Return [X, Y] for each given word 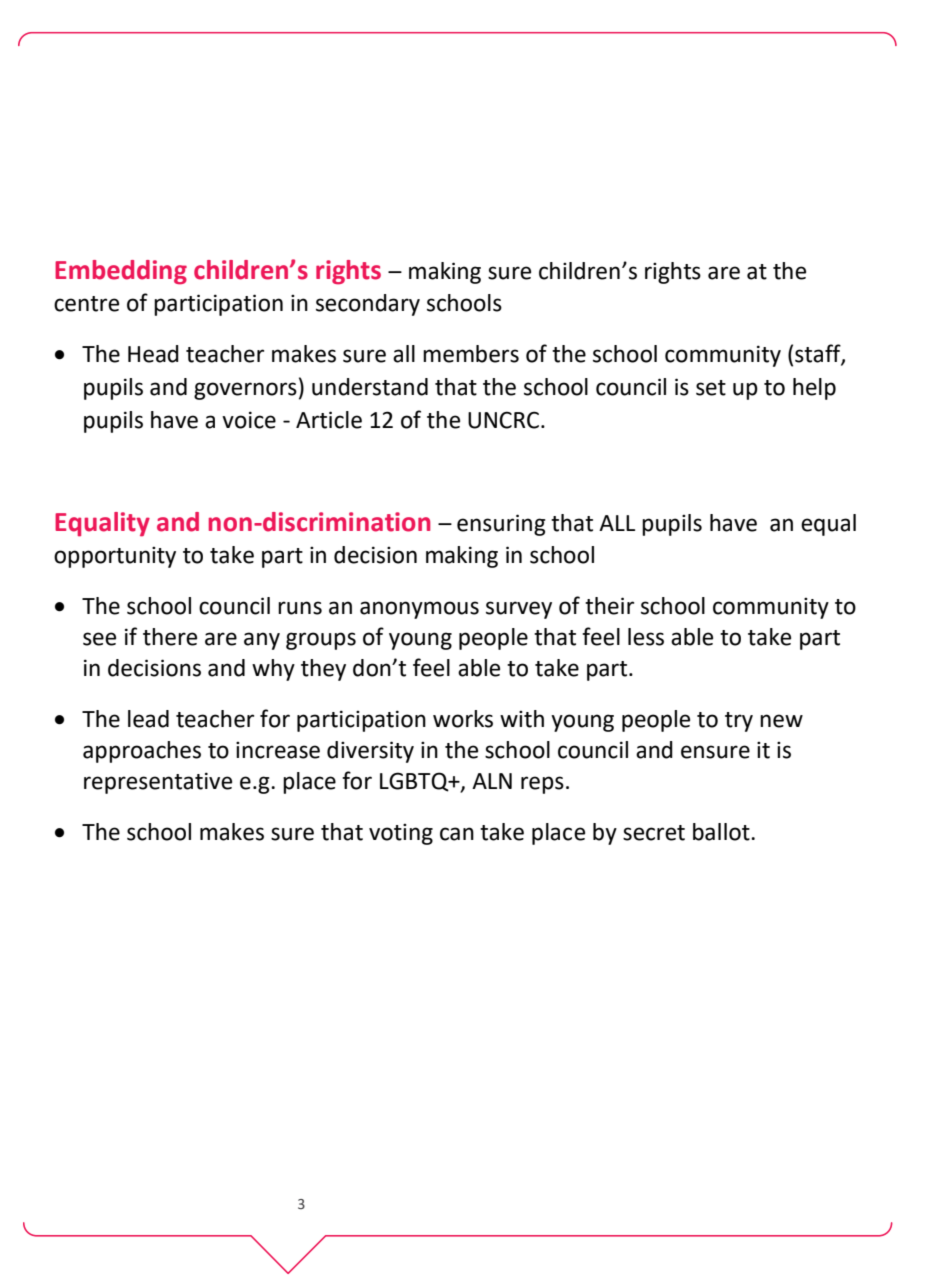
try [739, 722]
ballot [722, 832]
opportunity [115, 557]
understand [370, 387]
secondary [368, 305]
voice [249, 420]
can [457, 834]
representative [158, 783]
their [609, 606]
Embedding [121, 272]
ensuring [501, 525]
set [711, 388]
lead [148, 719]
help [814, 389]
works [463, 719]
